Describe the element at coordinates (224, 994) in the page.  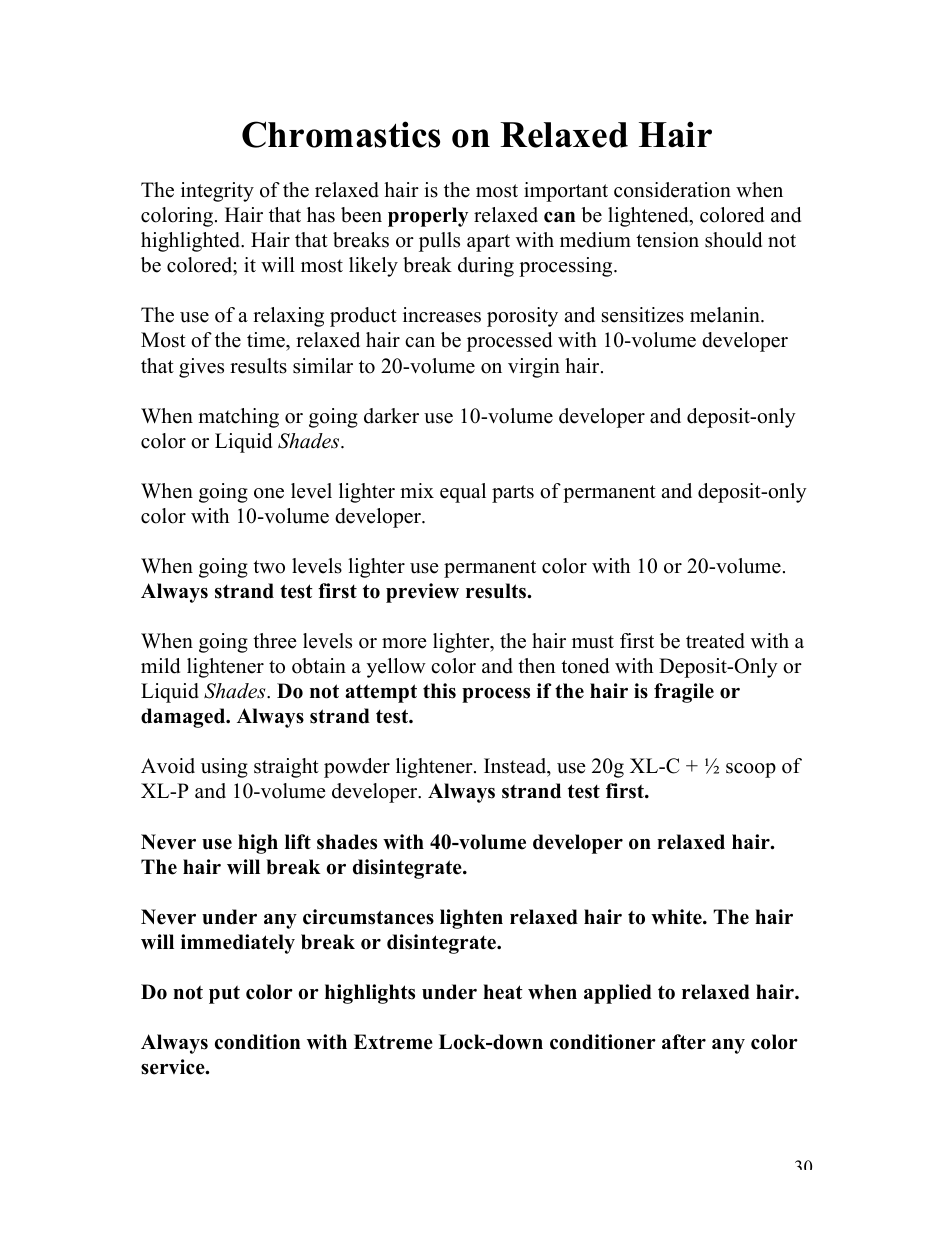
I see `put` at that location.
